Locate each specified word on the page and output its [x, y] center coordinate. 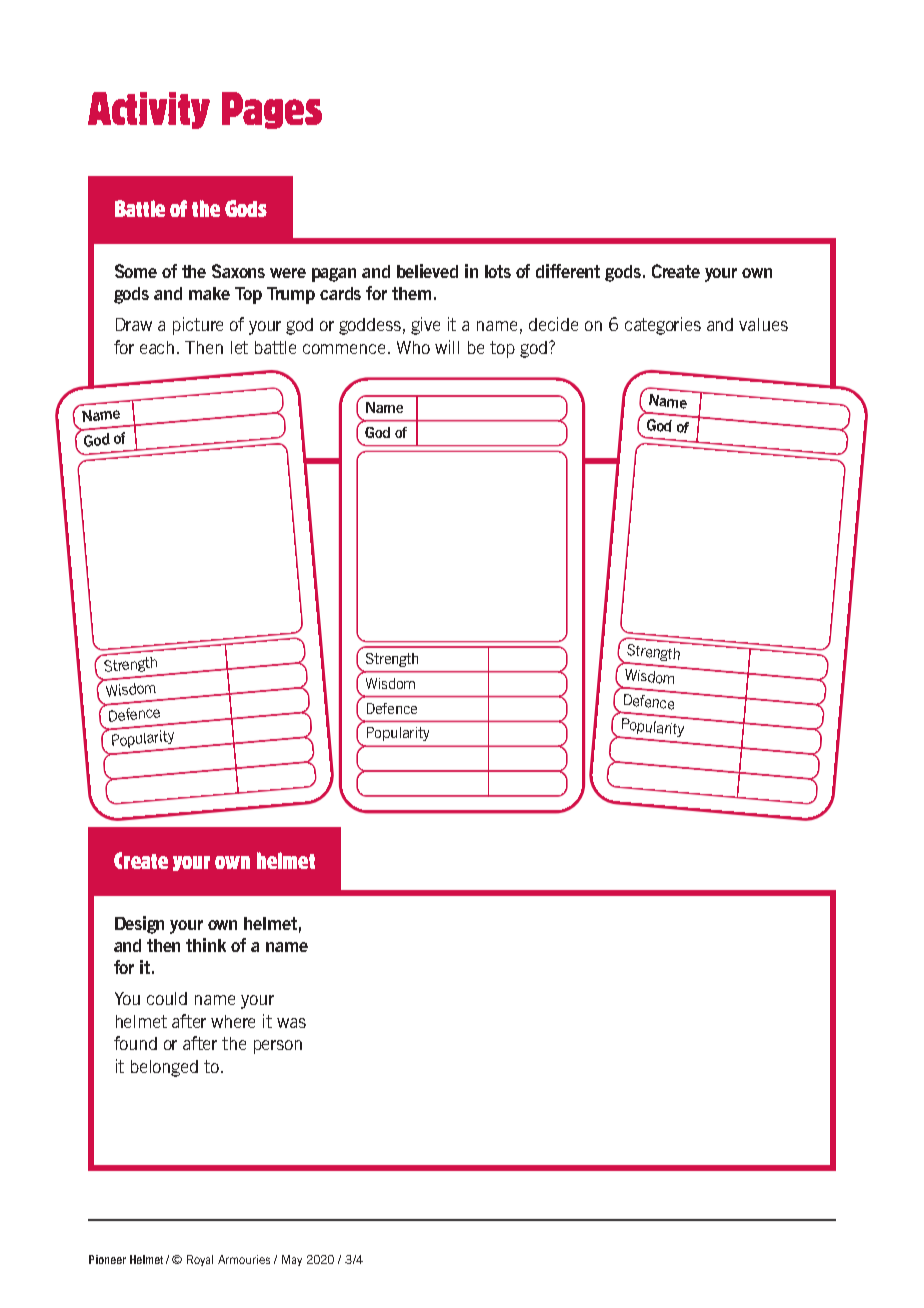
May [292, 1260]
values [763, 324]
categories [663, 326]
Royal [200, 1260]
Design [139, 925]
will [447, 347]
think [206, 945]
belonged [164, 1068]
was [291, 1023]
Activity [149, 110]
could [167, 998]
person [278, 1047]
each [157, 347]
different [568, 271]
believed [427, 271]
